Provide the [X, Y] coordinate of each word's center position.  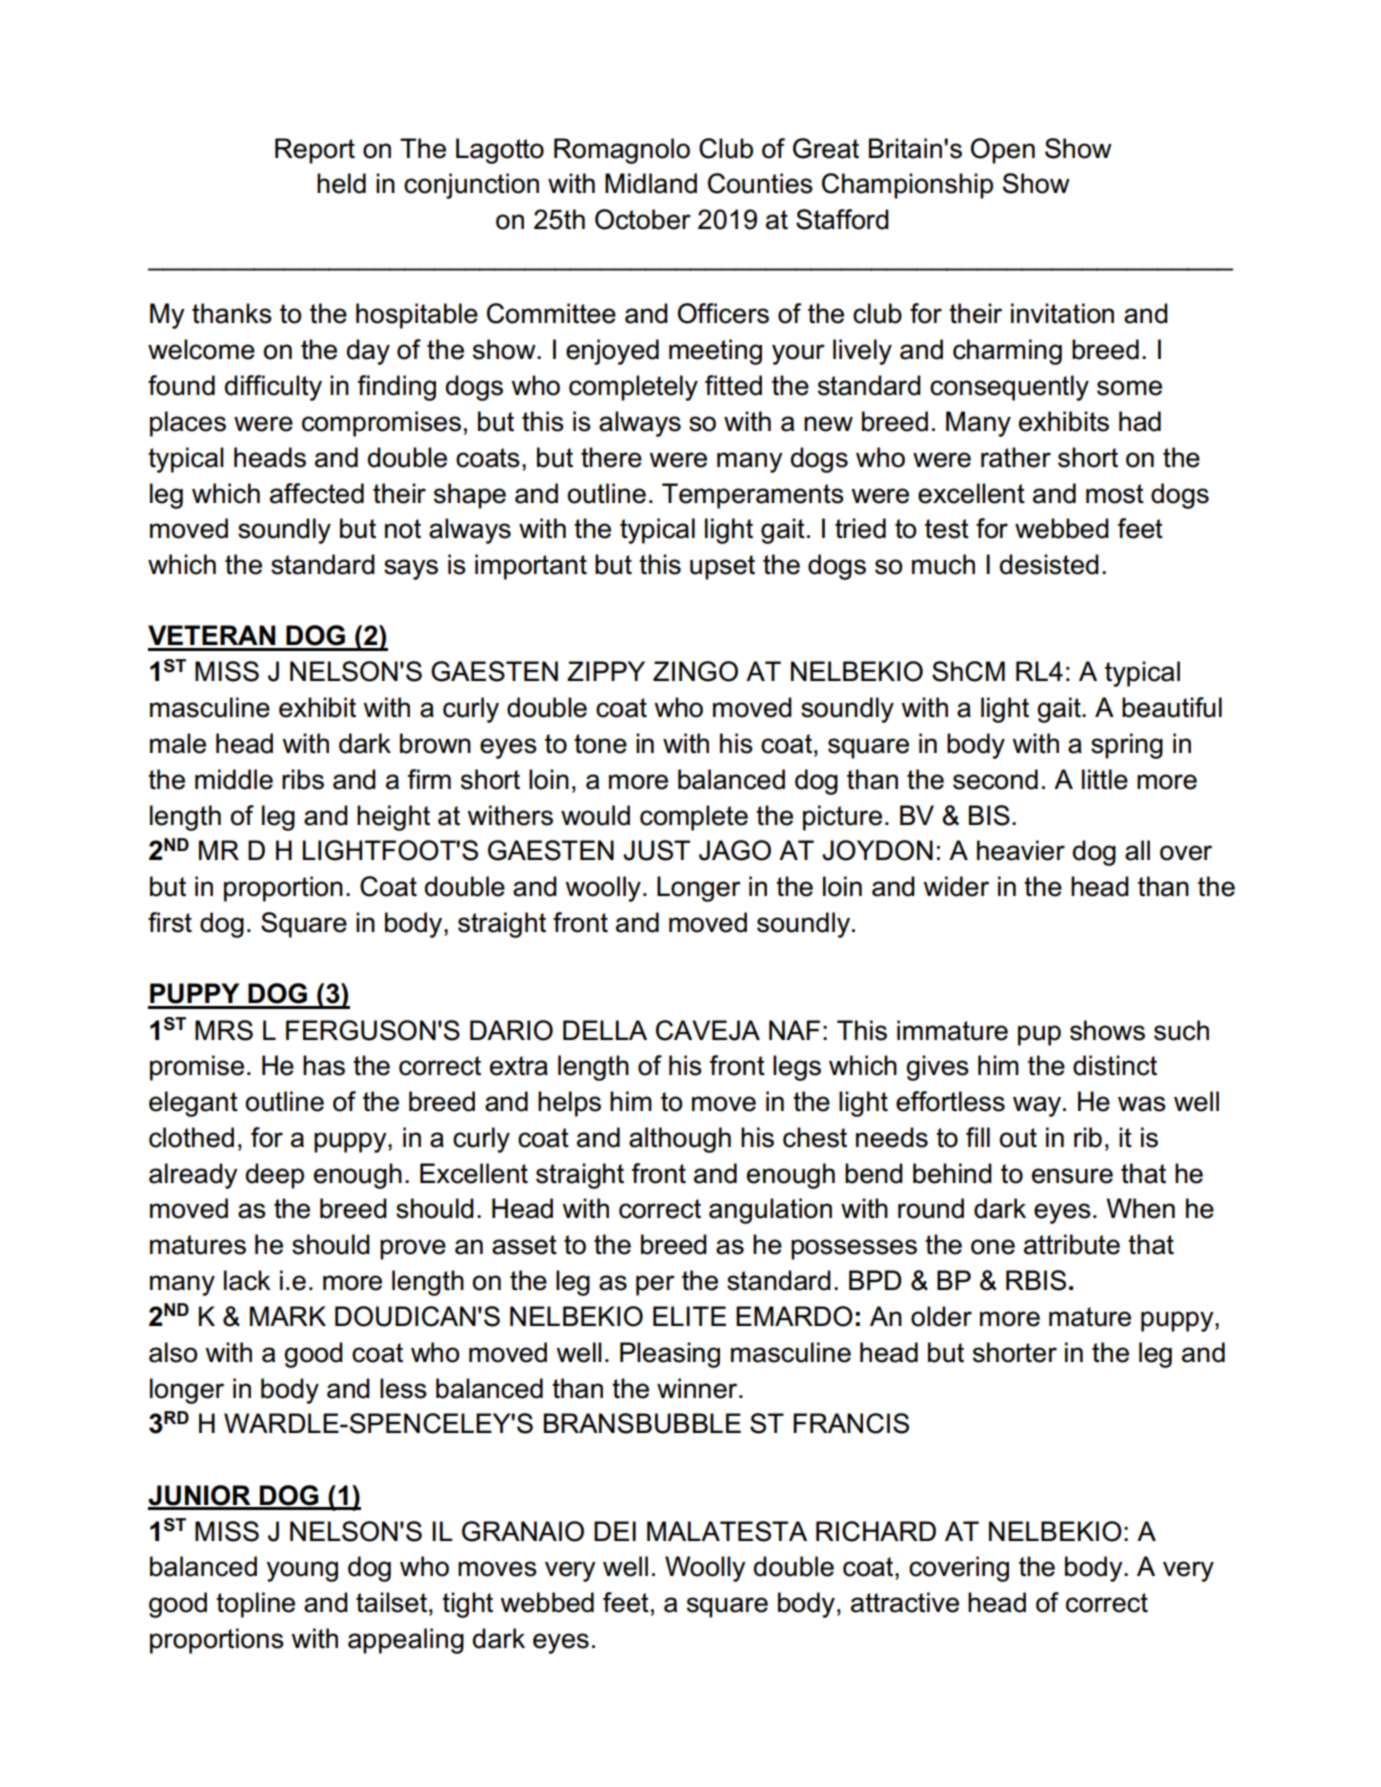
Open [1003, 151]
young [302, 1571]
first [170, 922]
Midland [651, 183]
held [341, 183]
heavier [1021, 850]
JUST [656, 850]
